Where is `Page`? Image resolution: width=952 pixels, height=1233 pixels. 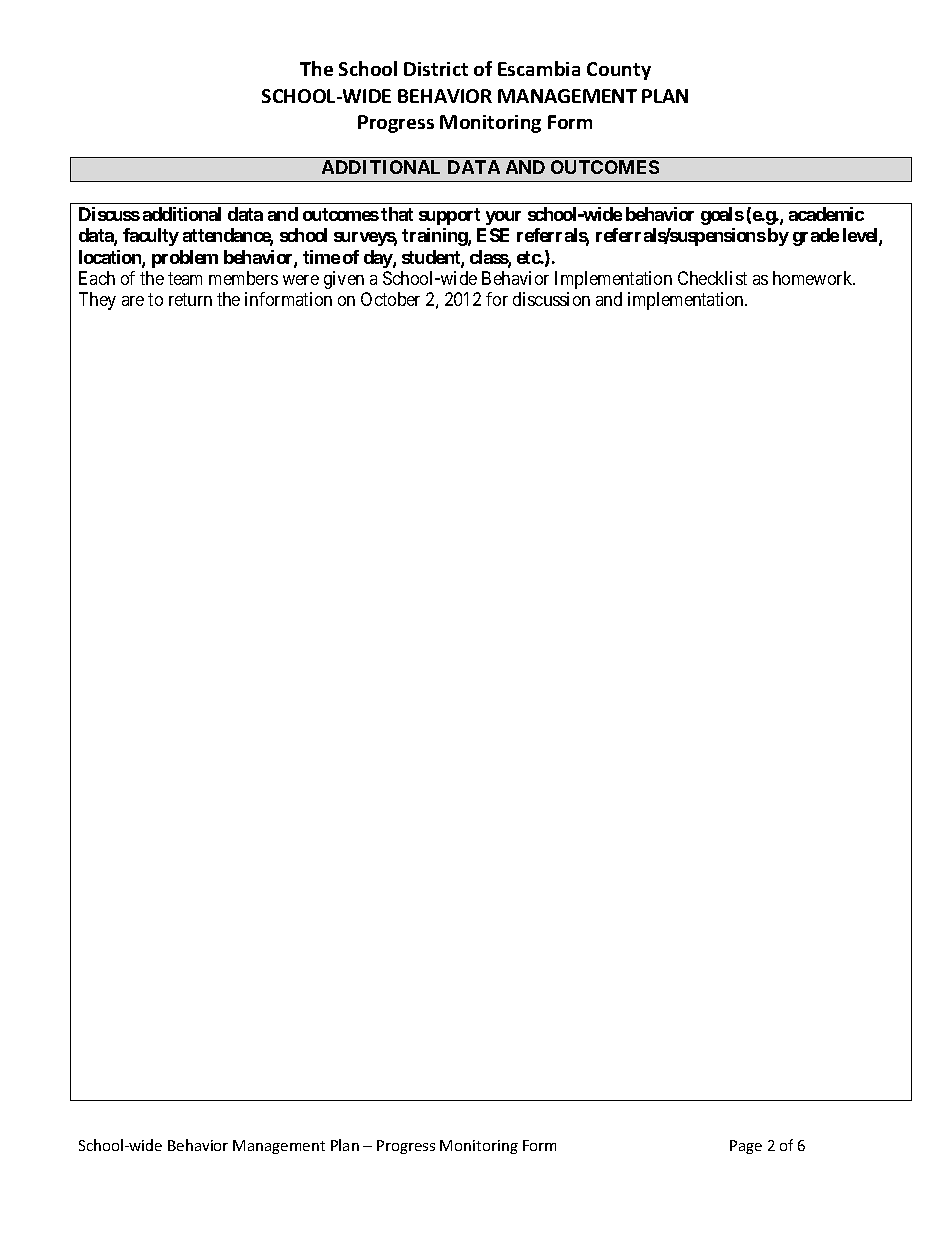
Page is located at coordinates (746, 1147).
